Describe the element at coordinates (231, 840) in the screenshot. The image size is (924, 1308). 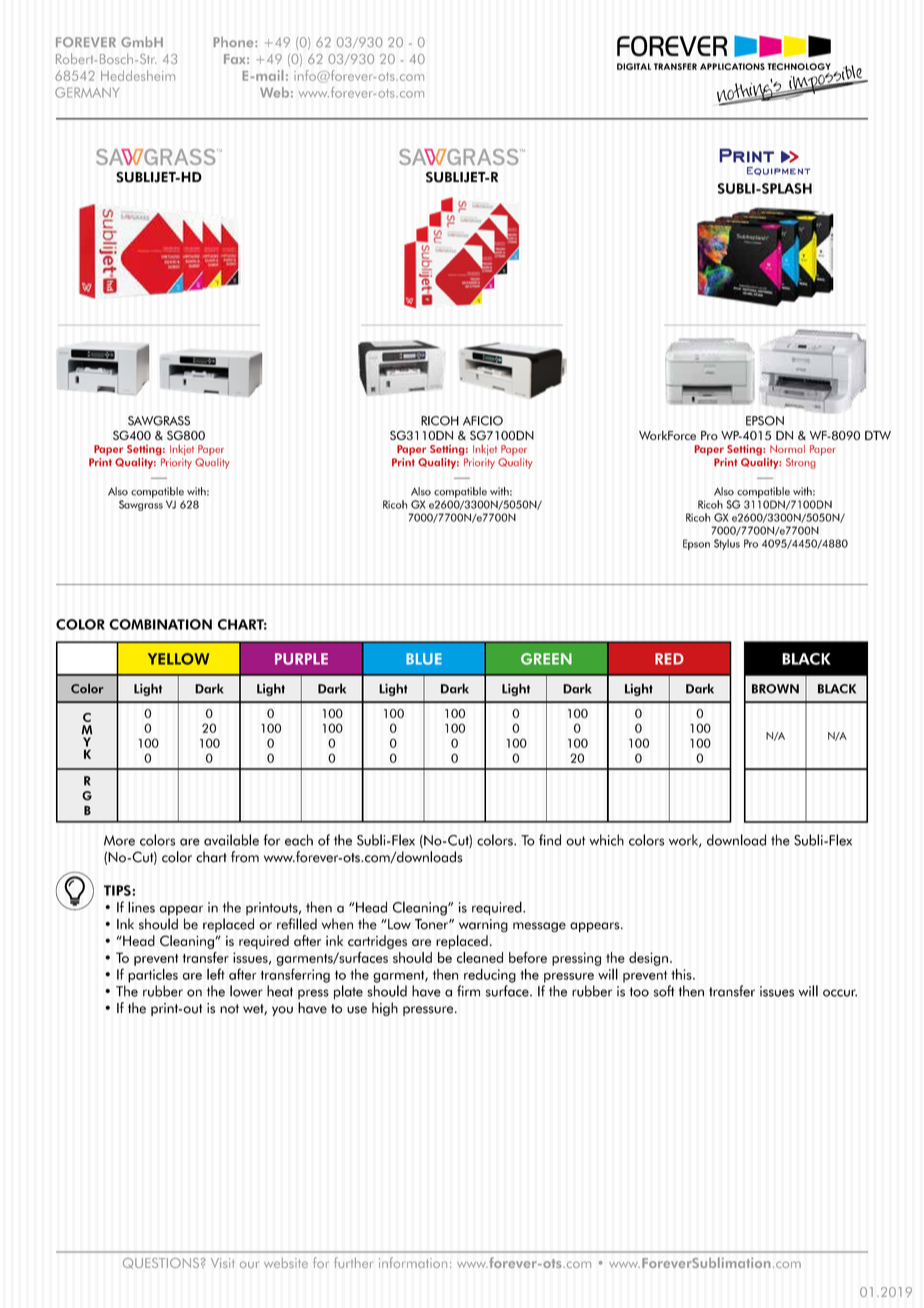
I see `available` at that location.
